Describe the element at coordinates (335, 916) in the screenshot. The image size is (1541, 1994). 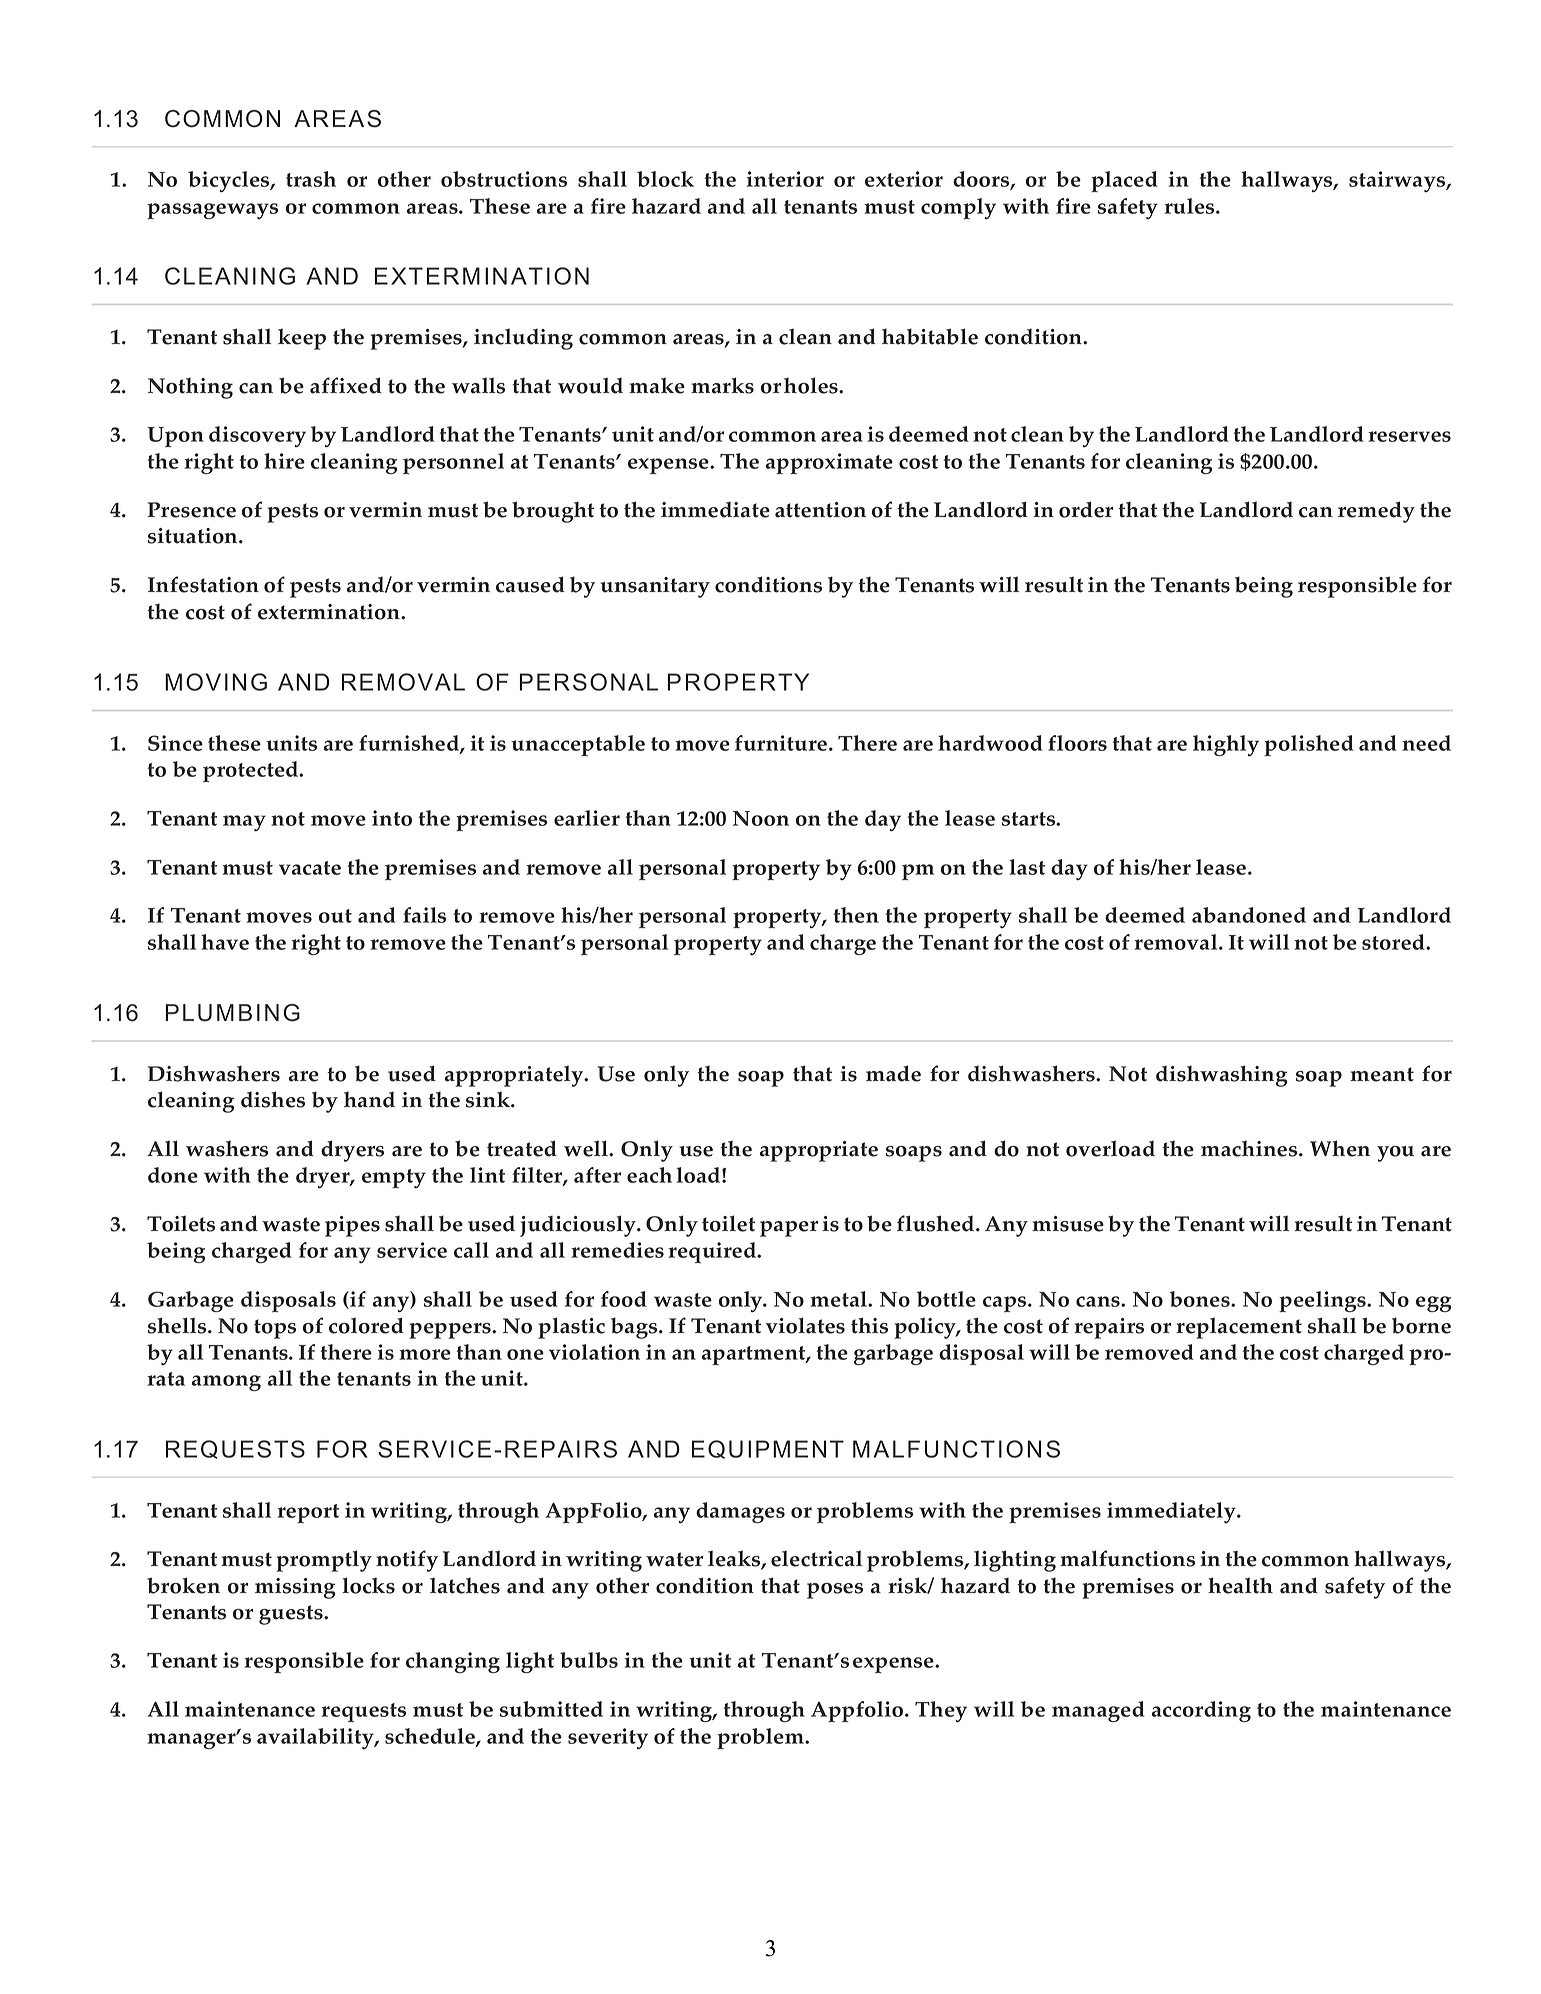
I see `out` at that location.
